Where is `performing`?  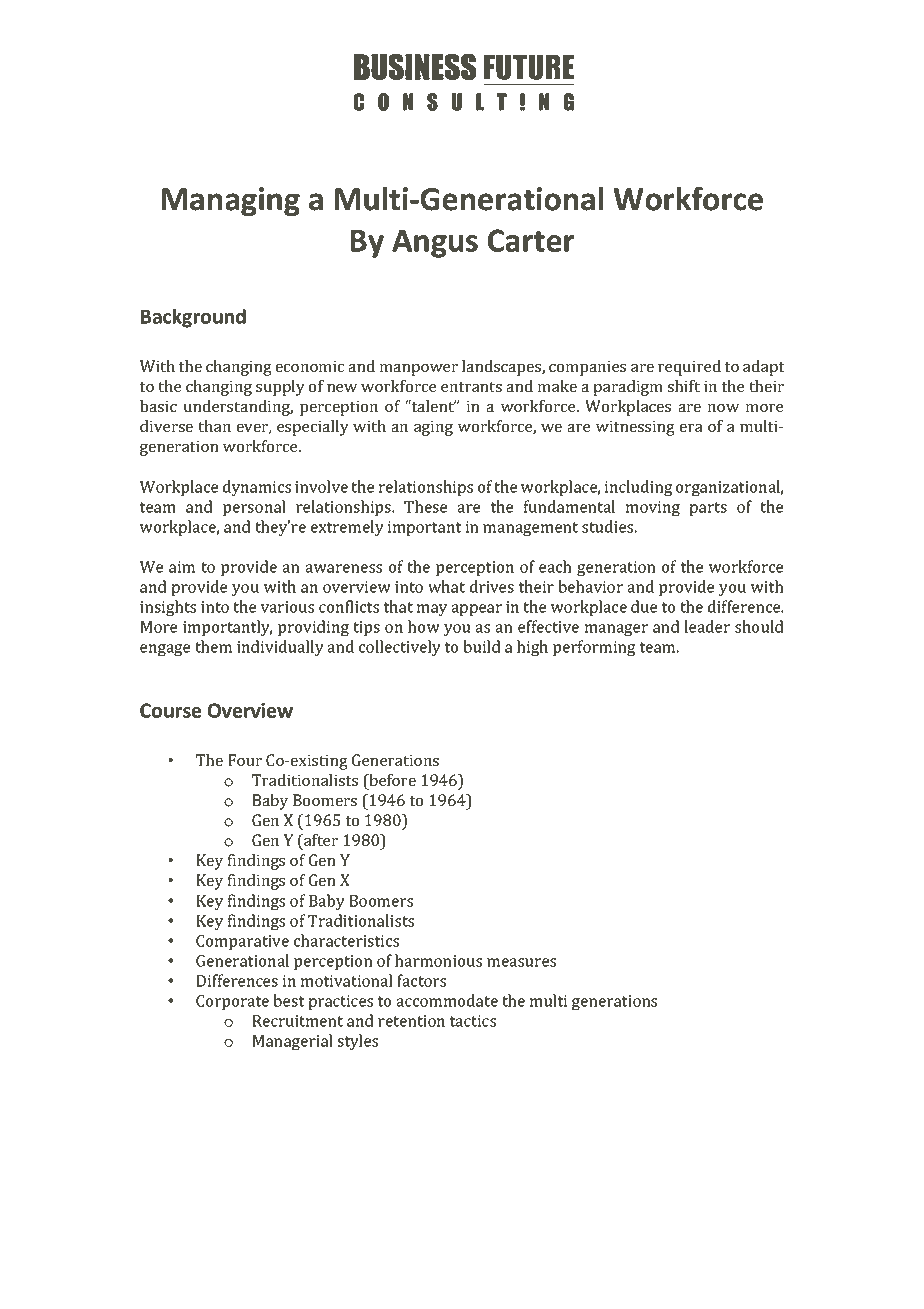 performing is located at coordinates (594, 648).
